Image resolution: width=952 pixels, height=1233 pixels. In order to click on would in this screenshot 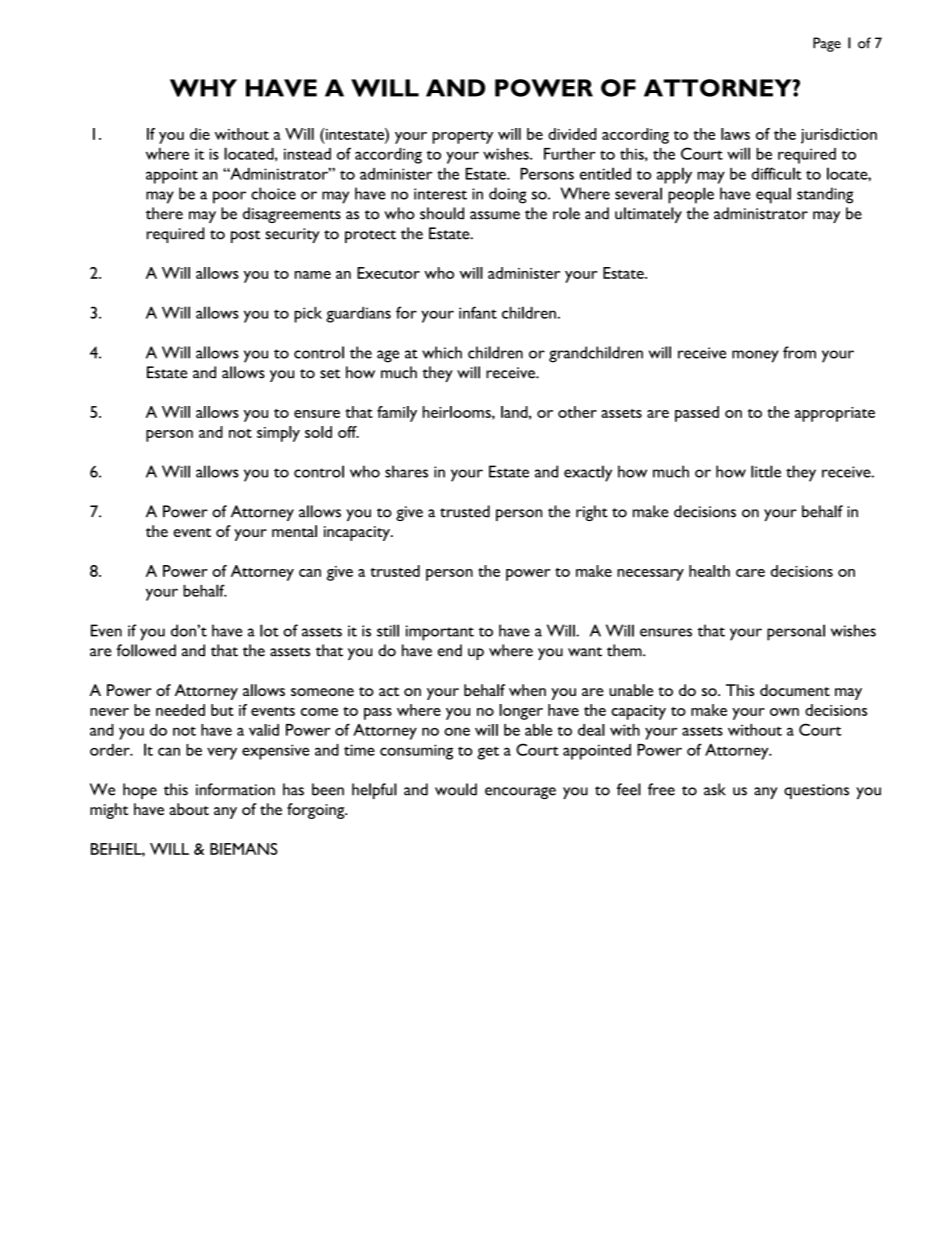, I will do `click(456, 789)`.
